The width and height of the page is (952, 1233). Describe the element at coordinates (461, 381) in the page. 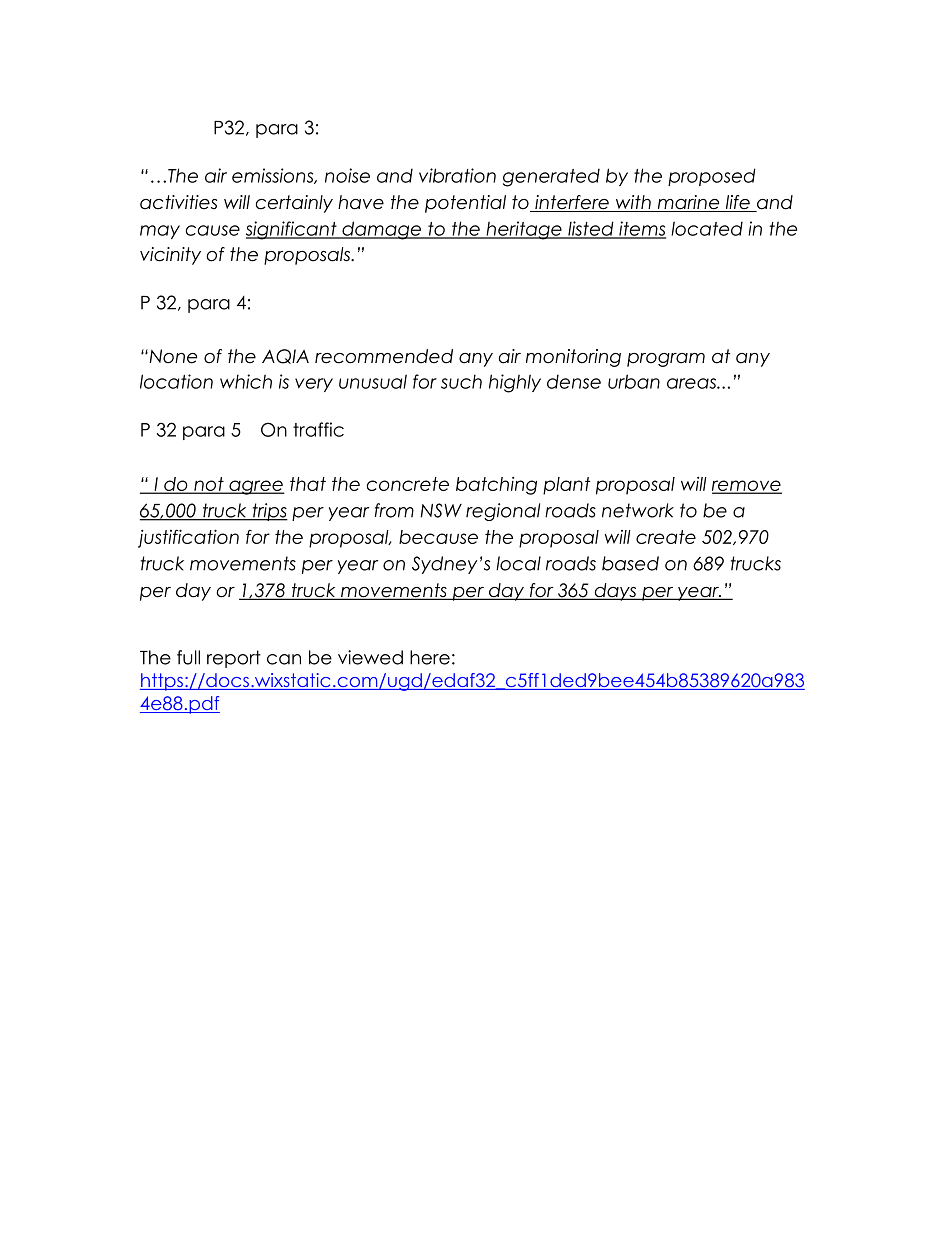

I see `such` at that location.
